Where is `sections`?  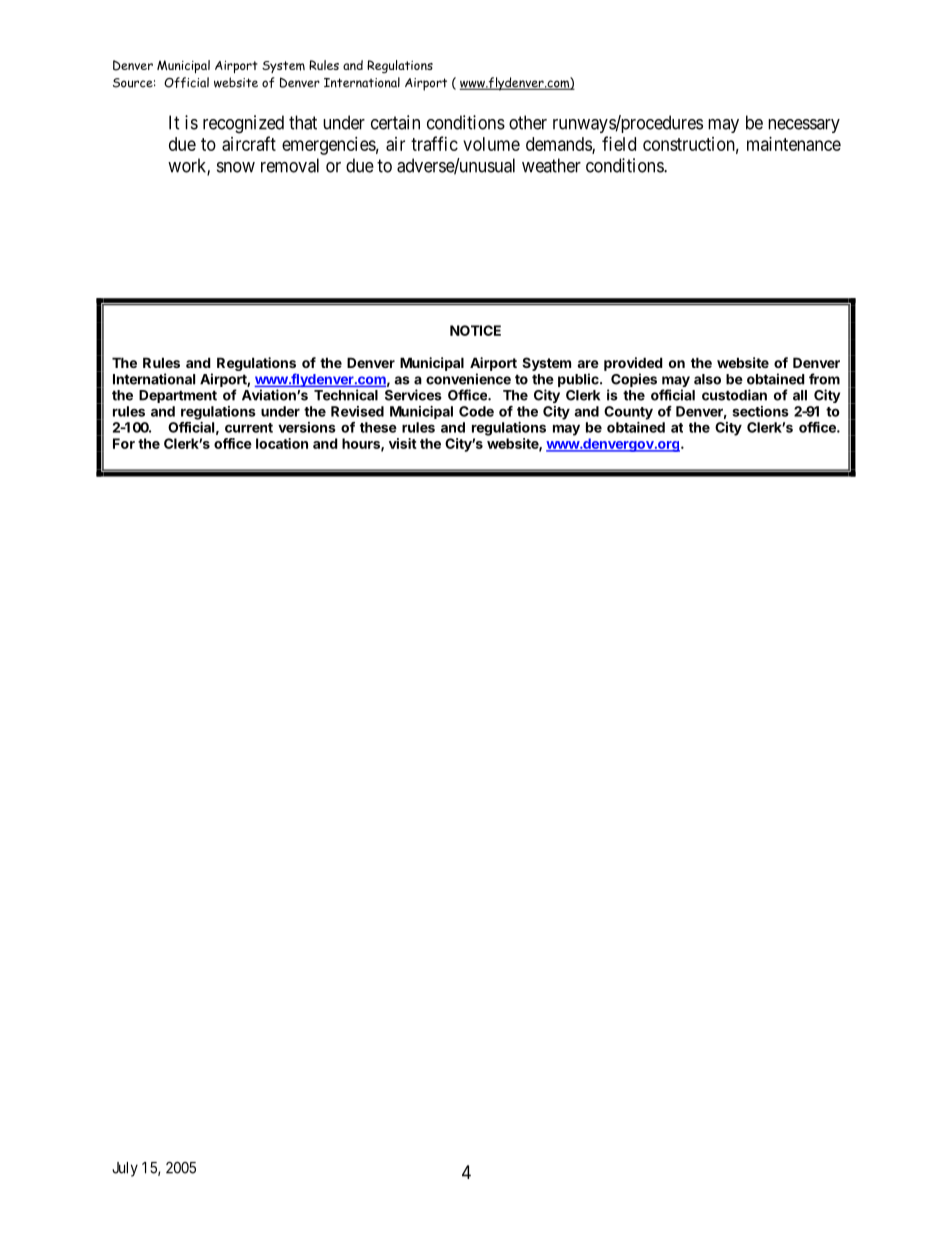
sections is located at coordinates (760, 411).
